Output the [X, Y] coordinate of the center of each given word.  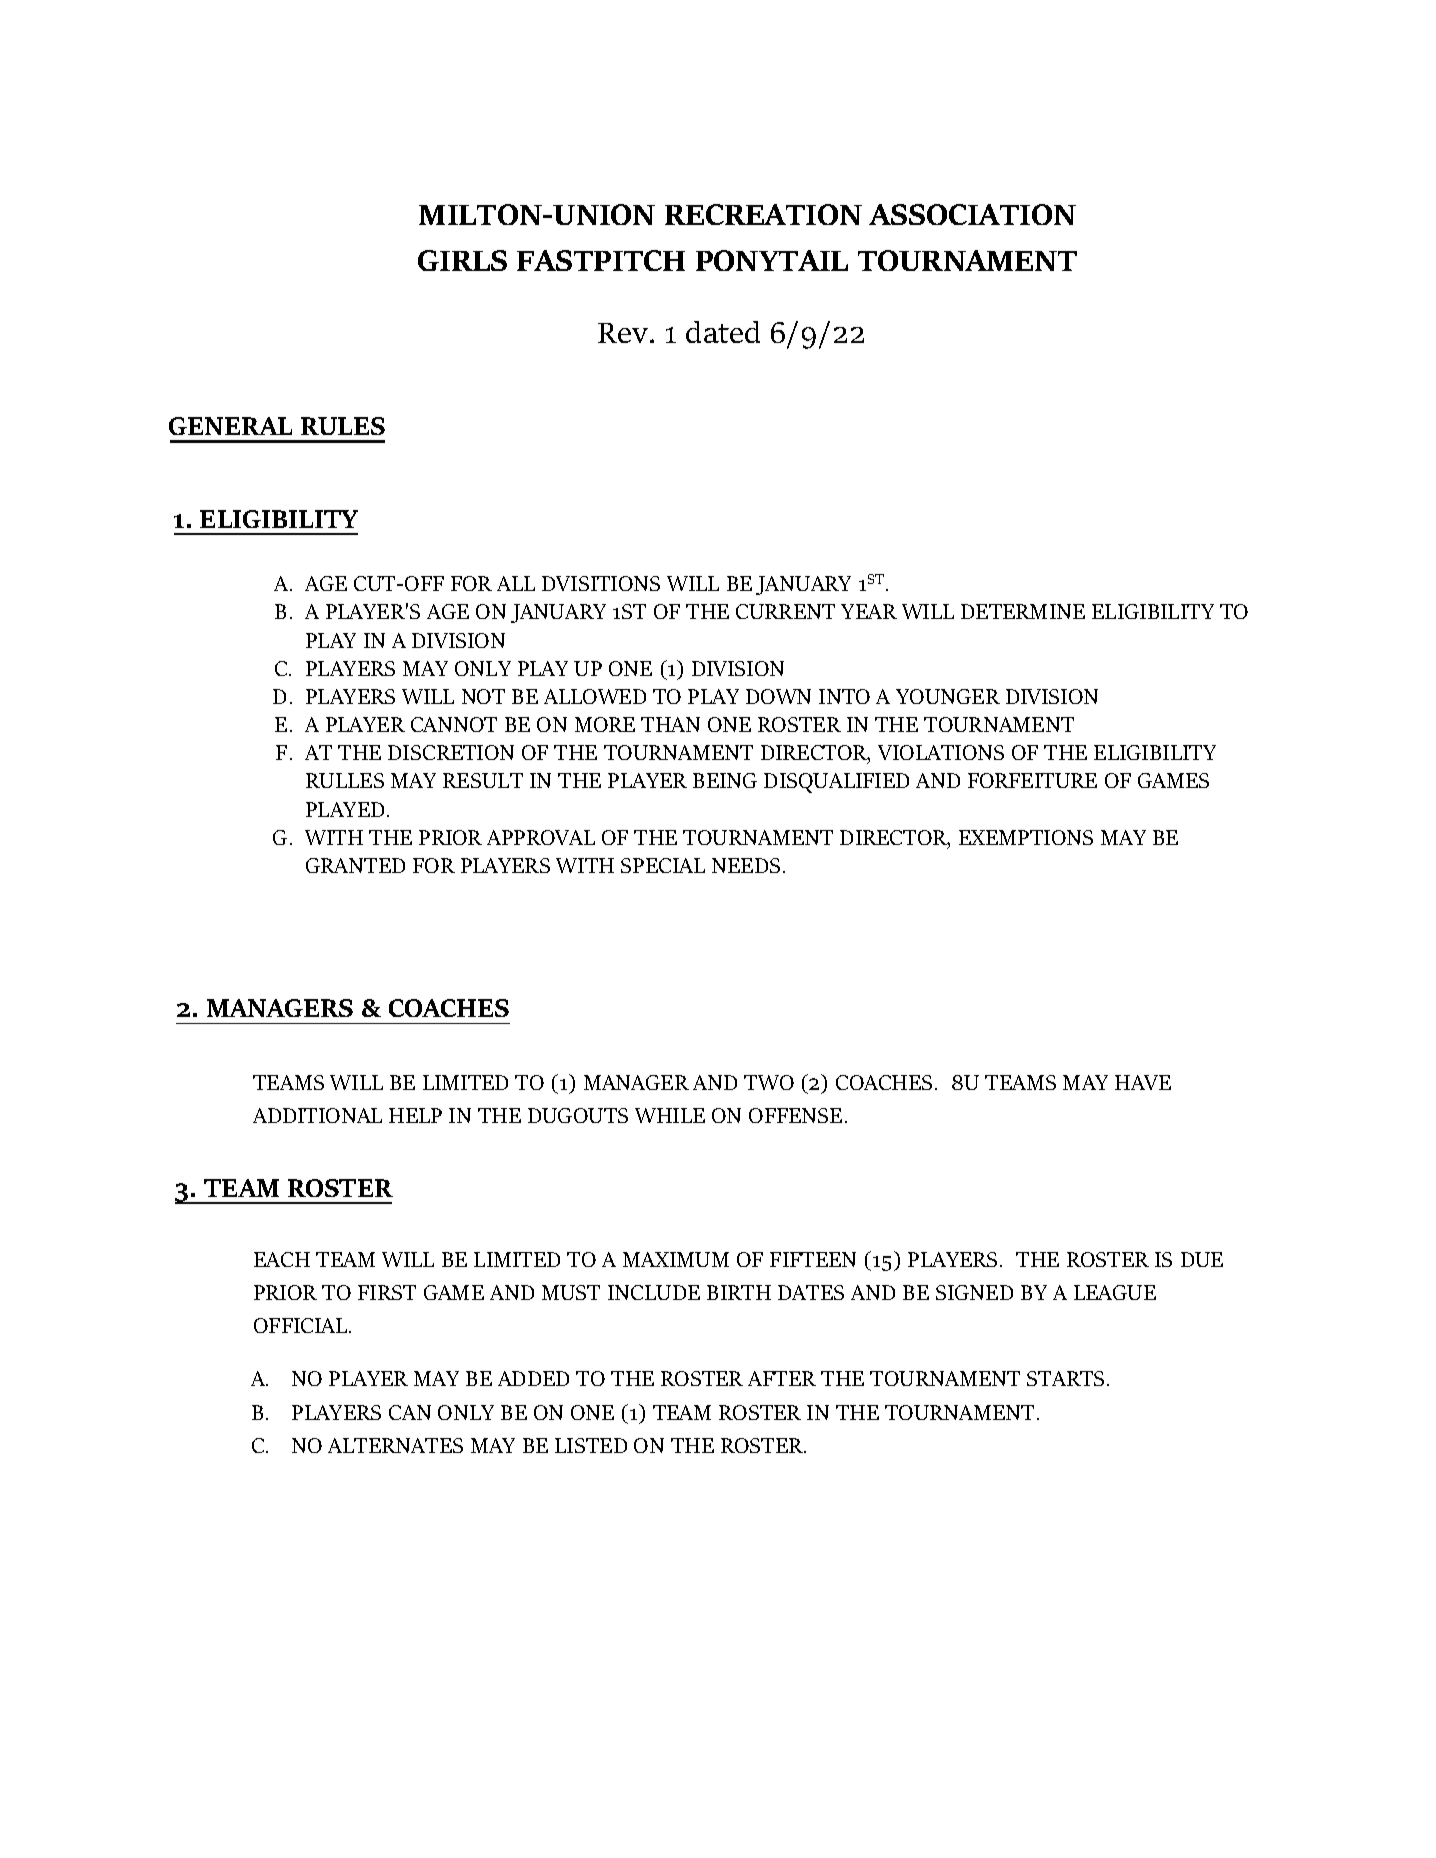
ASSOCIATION [972, 214]
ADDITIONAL [317, 1115]
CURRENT [785, 611]
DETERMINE [1023, 611]
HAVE [1143, 1082]
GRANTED [355, 865]
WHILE [670, 1115]
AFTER [782, 1378]
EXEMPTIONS [1026, 837]
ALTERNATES [395, 1445]
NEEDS [746, 865]
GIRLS [462, 260]
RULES [343, 426]
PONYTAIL [772, 260]
